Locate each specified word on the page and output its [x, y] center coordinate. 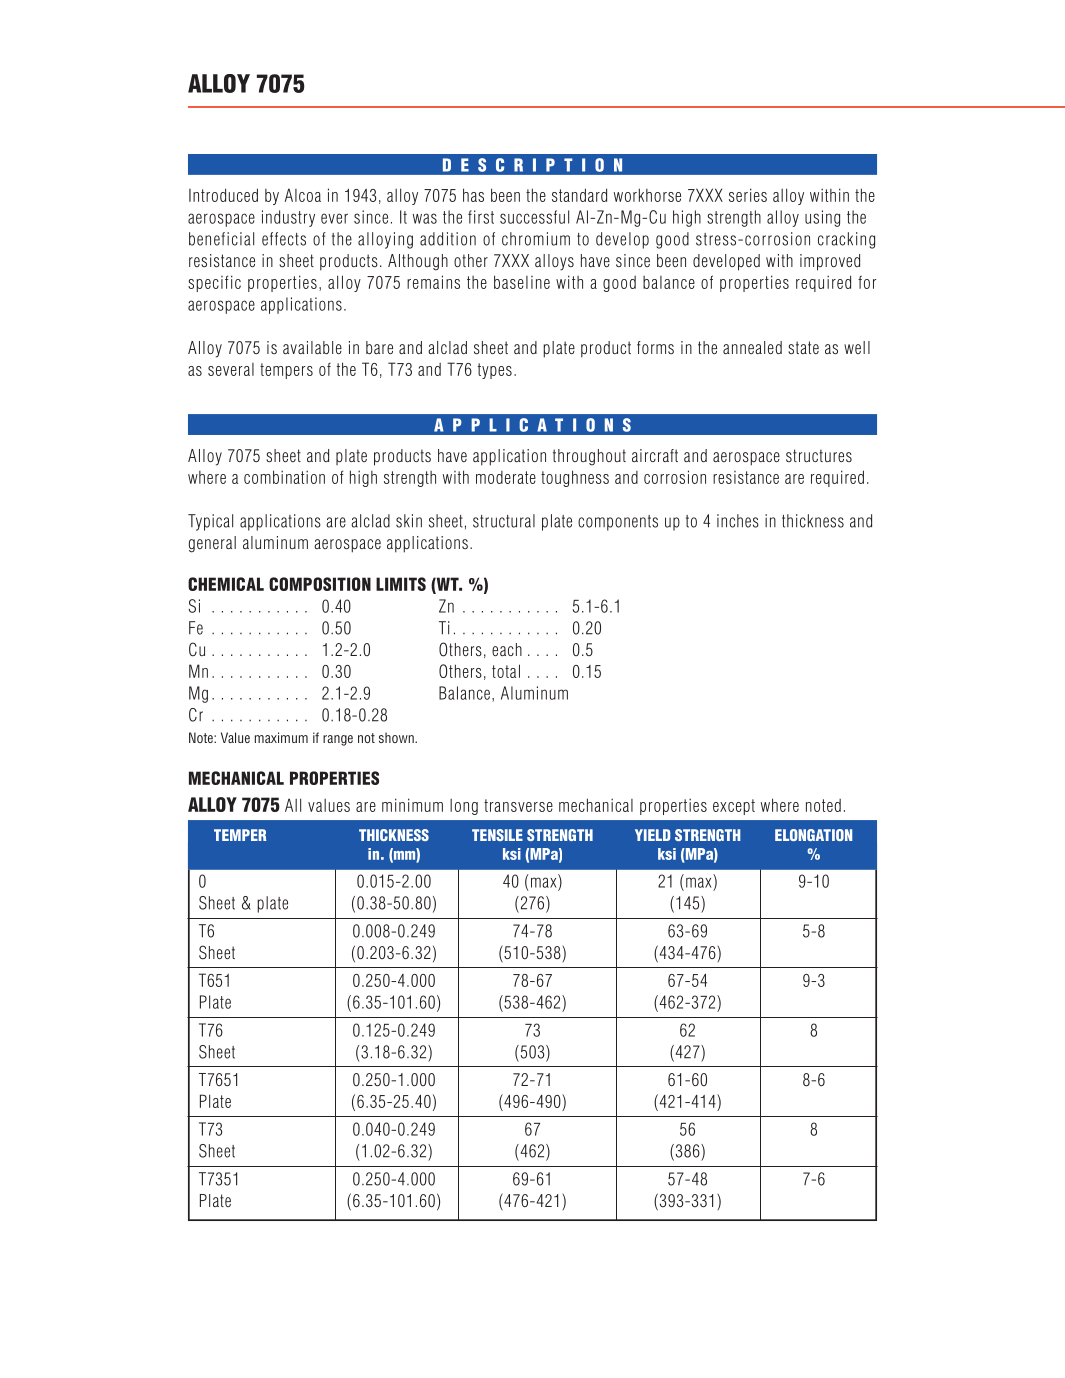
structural [504, 521]
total [506, 671]
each [507, 649]
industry [288, 218]
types [495, 371]
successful [534, 217]
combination [284, 477]
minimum [412, 805]
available [312, 347]
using [822, 218]
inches [738, 521]
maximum [281, 737]
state [803, 347]
